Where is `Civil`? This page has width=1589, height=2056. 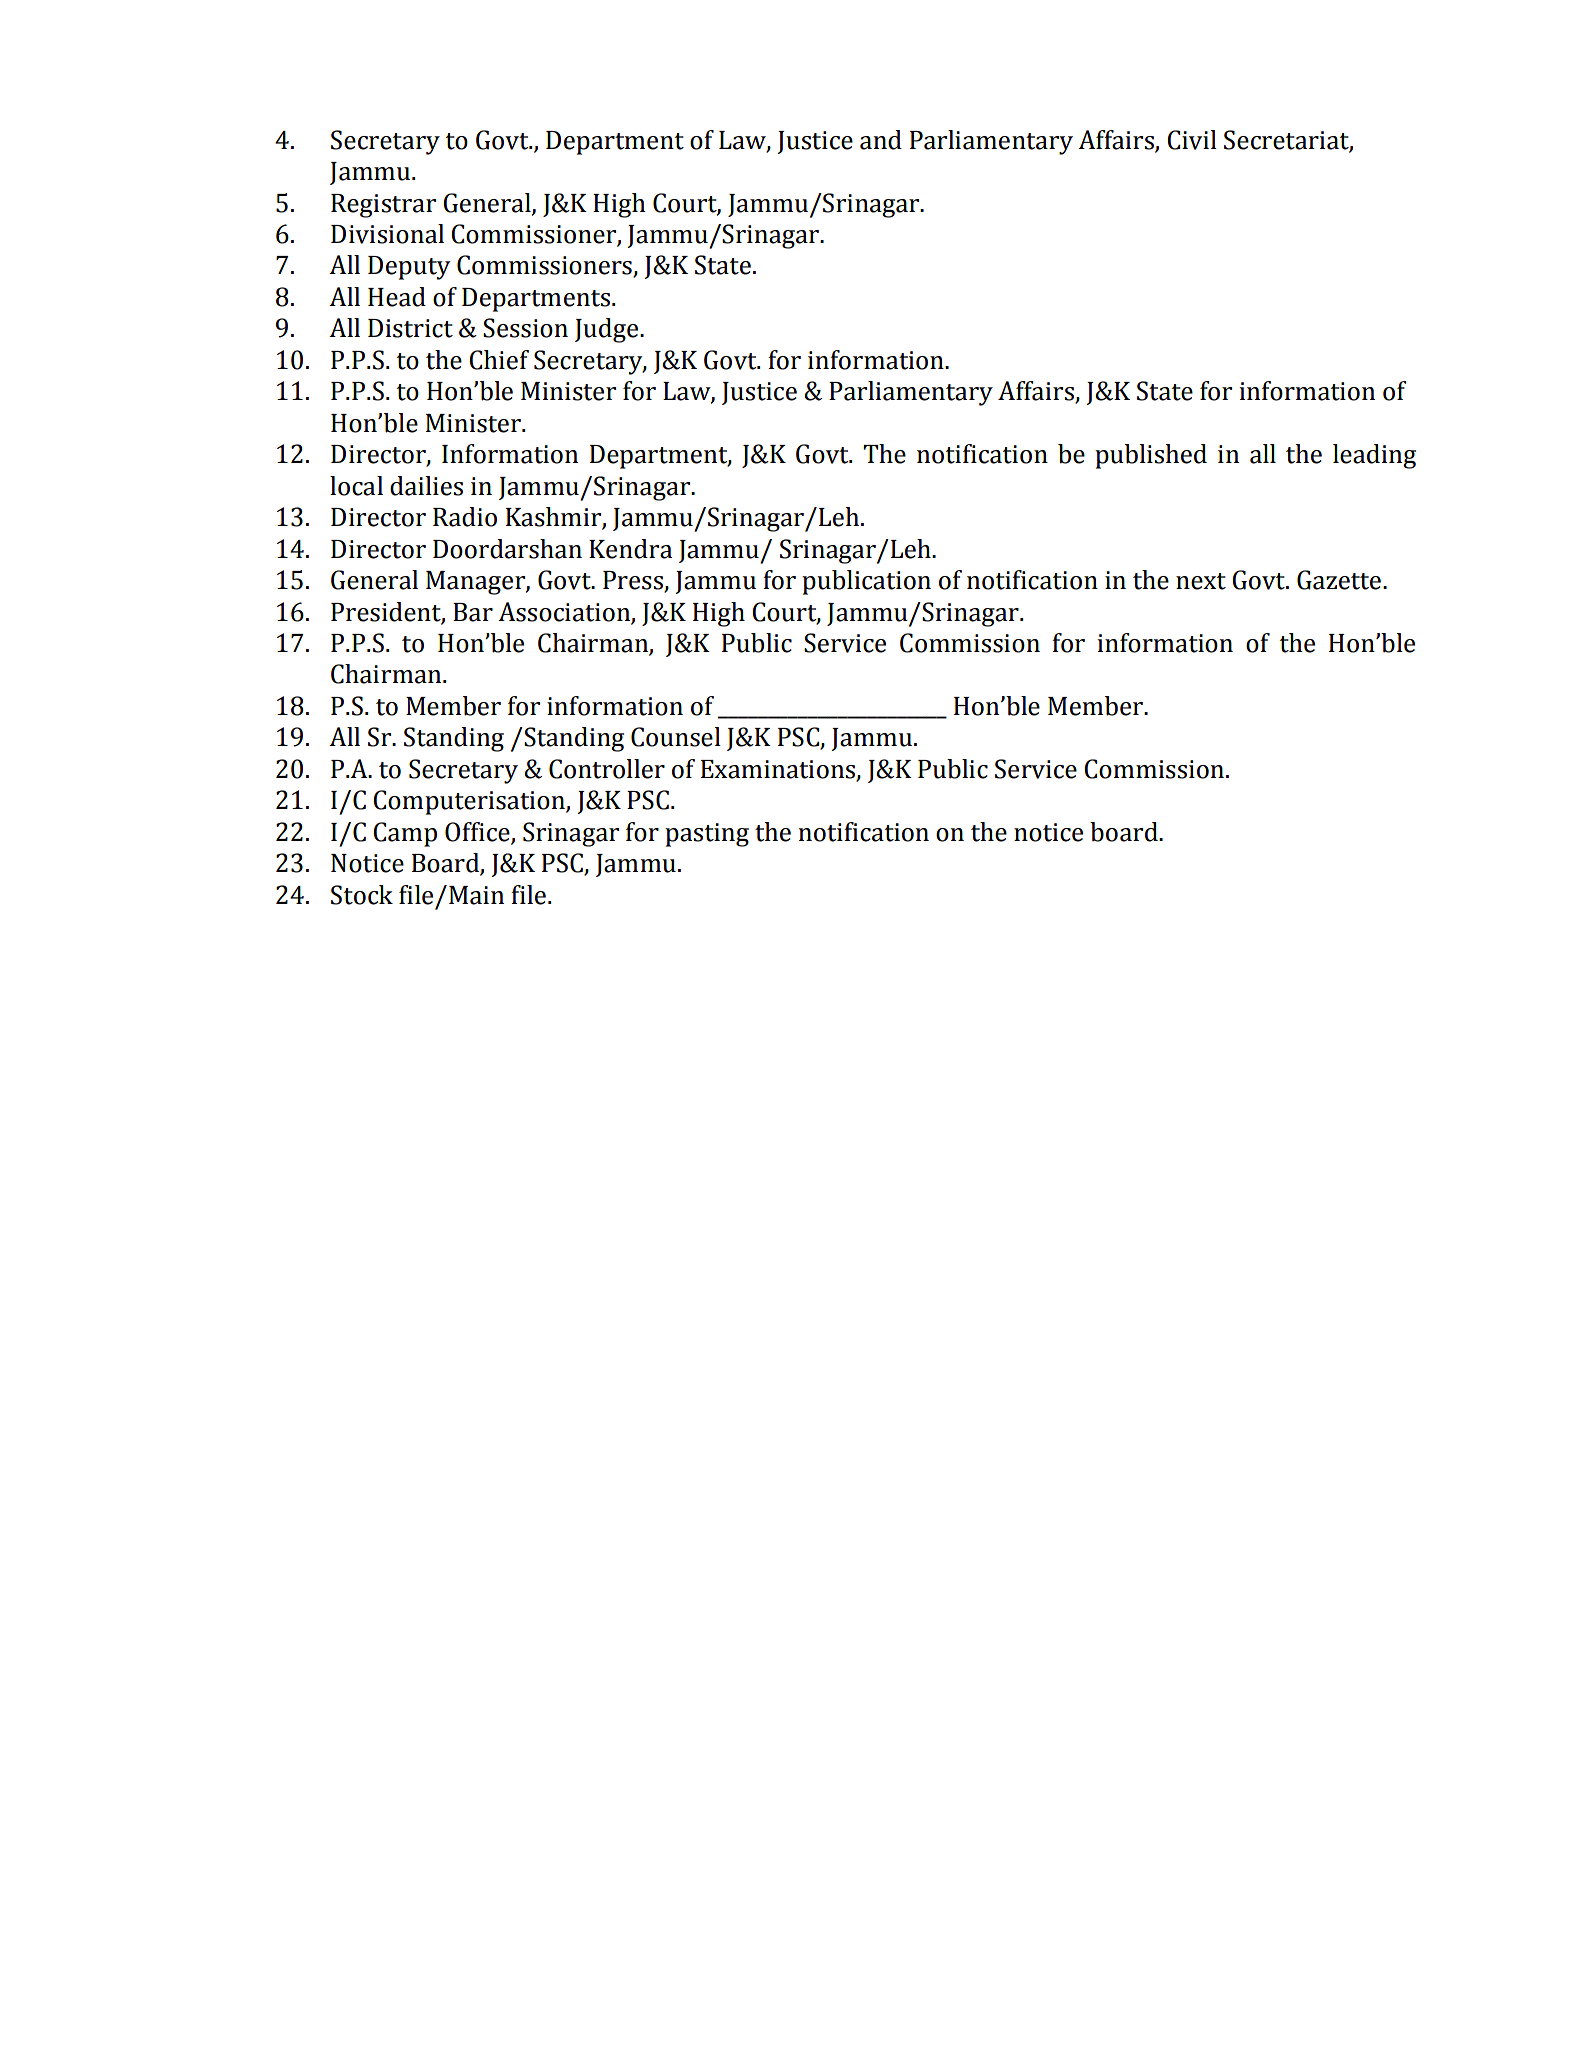 Civil is located at coordinates (1192, 140).
